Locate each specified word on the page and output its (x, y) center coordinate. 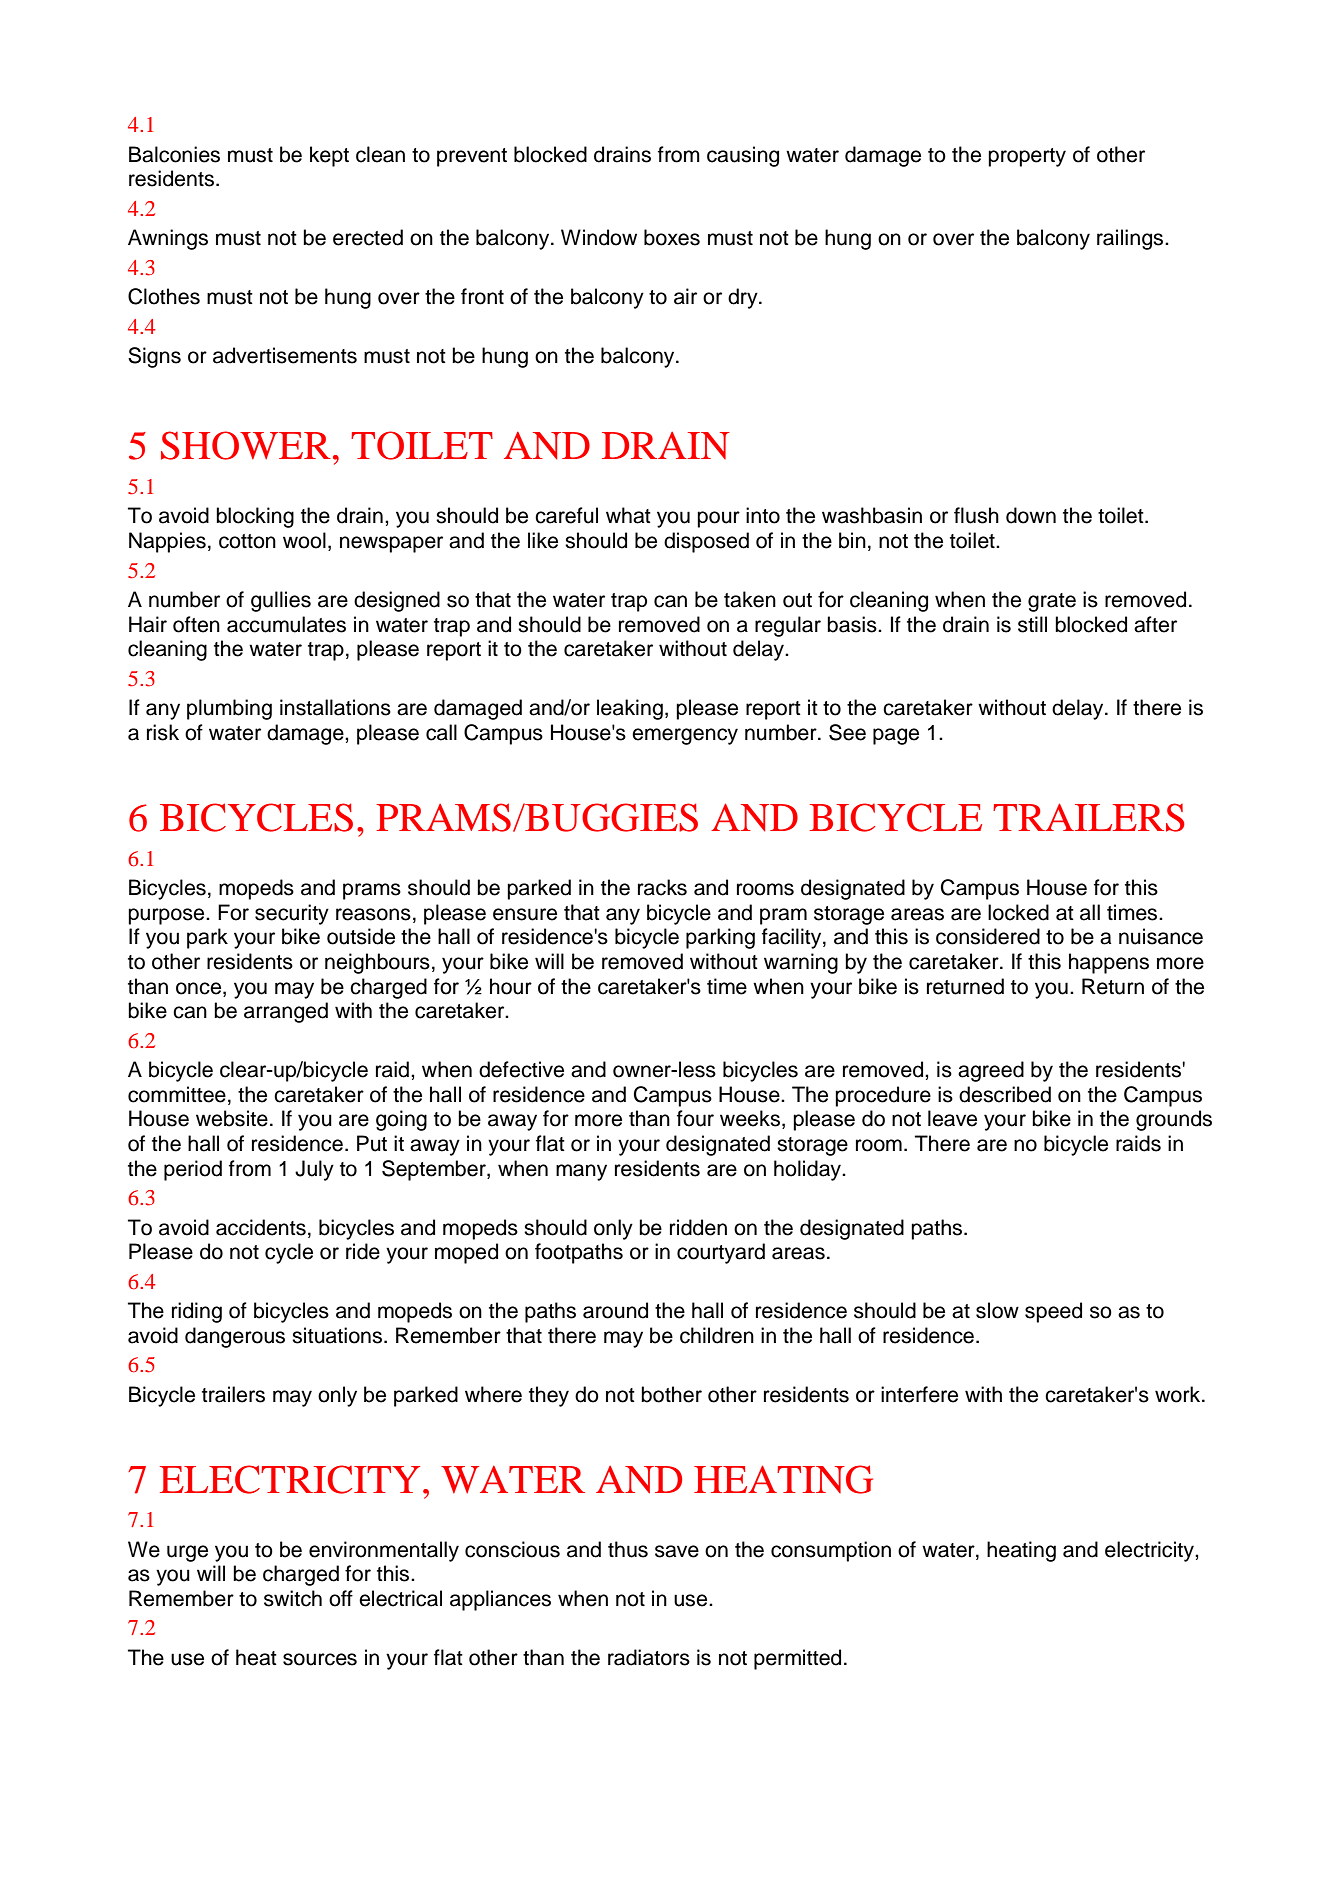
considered (988, 936)
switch (293, 1598)
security (292, 914)
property (1027, 157)
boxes (672, 237)
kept (329, 156)
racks (662, 887)
